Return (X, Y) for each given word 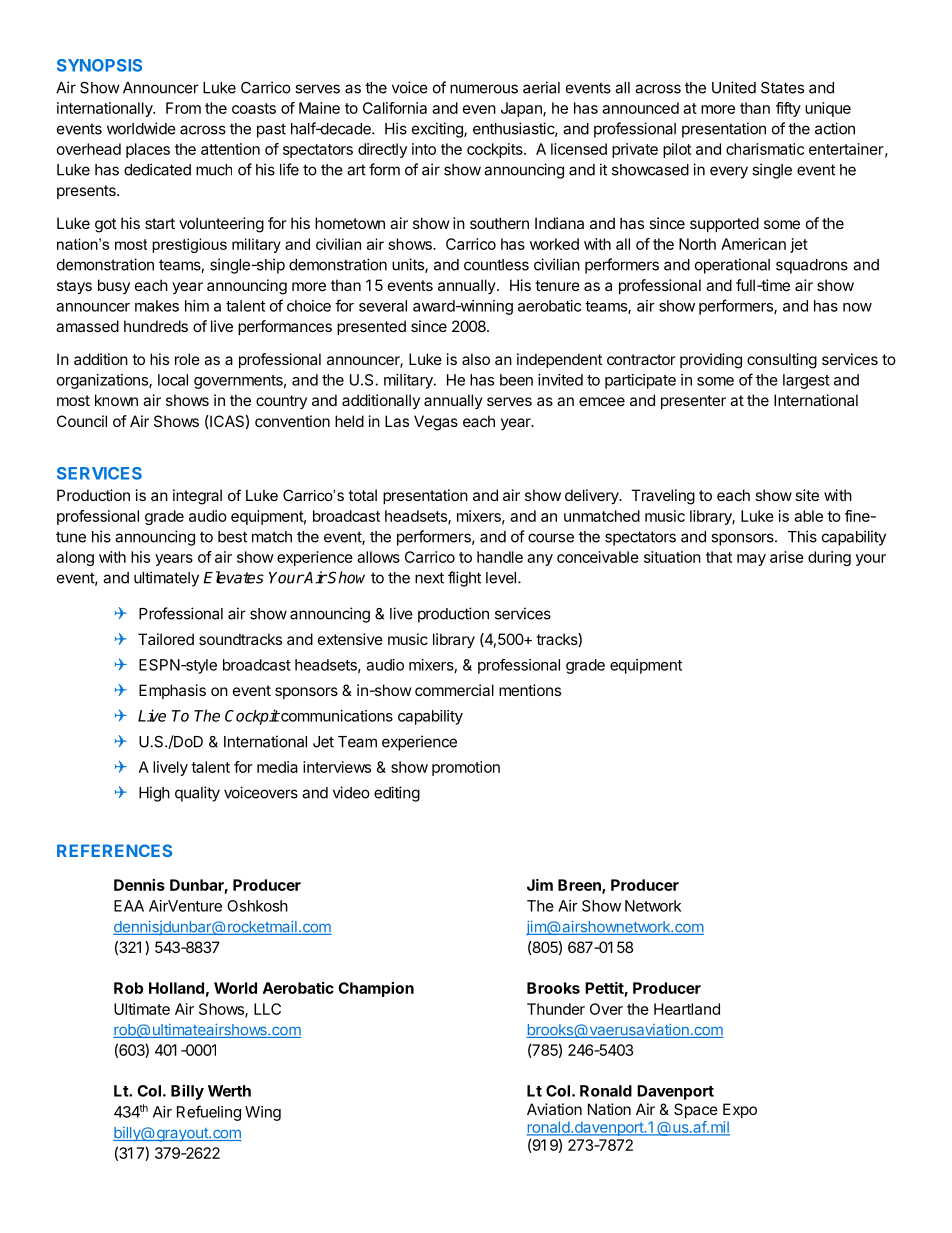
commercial (454, 690)
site (807, 495)
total (362, 495)
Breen (580, 886)
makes (157, 306)
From (183, 108)
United (734, 87)
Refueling (209, 1113)
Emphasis (172, 691)
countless (496, 265)
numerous (484, 89)
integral (197, 497)
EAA (129, 906)
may (751, 560)
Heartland (687, 1009)
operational (732, 266)
